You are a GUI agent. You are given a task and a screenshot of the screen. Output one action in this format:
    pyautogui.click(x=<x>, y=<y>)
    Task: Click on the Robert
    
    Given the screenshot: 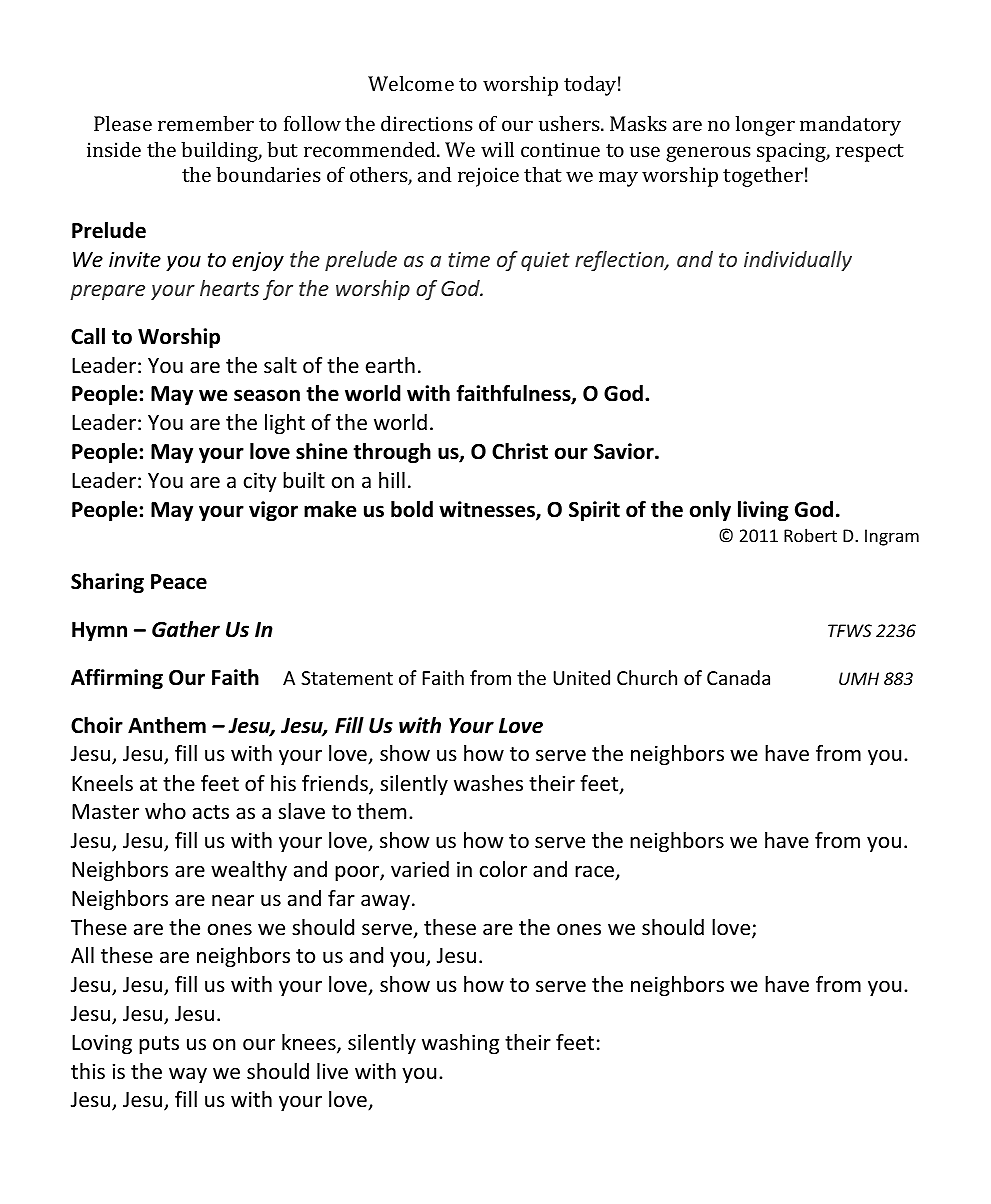 What is the action you would take?
    pyautogui.click(x=810, y=535)
